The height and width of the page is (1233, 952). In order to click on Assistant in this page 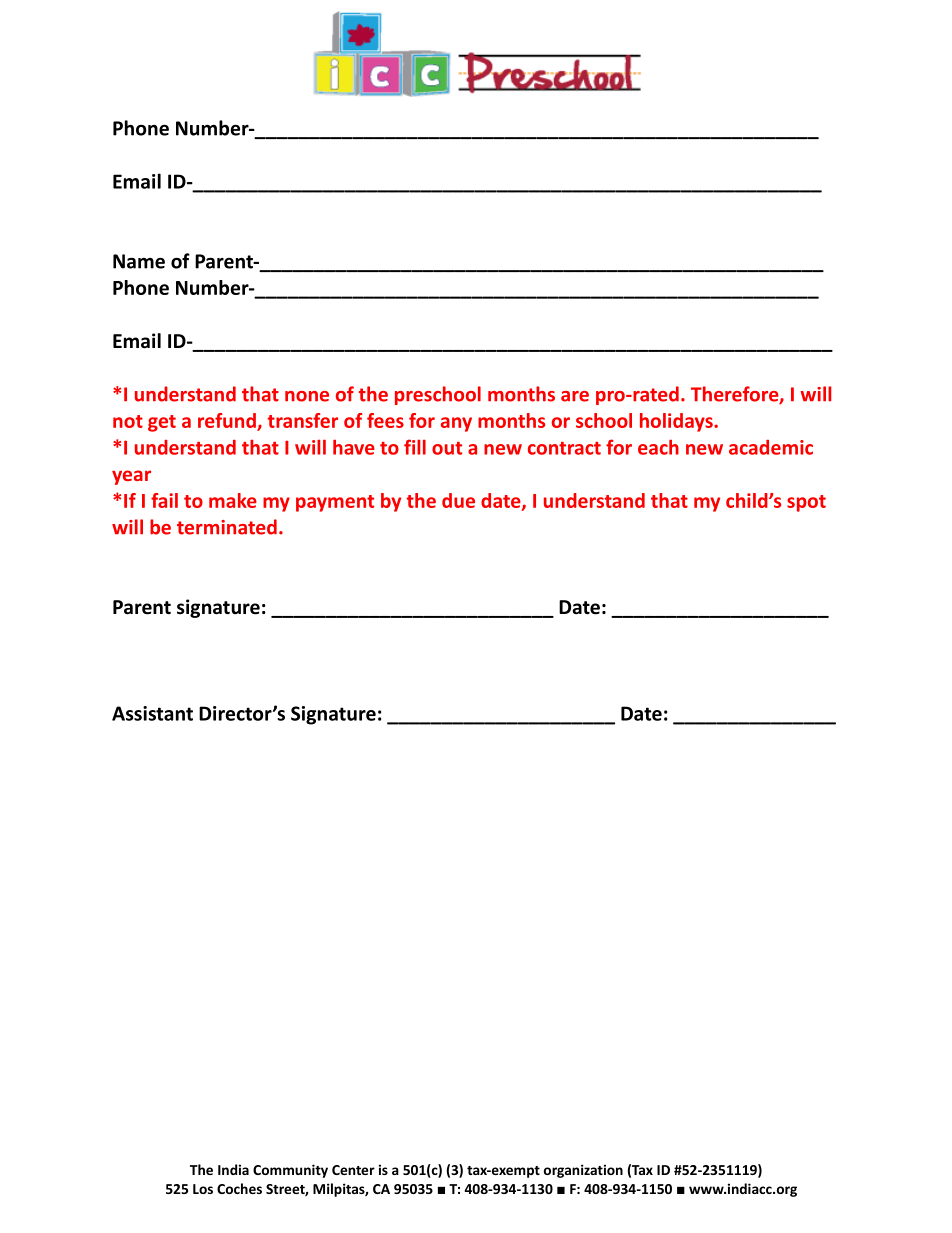, I will do `click(152, 713)`.
